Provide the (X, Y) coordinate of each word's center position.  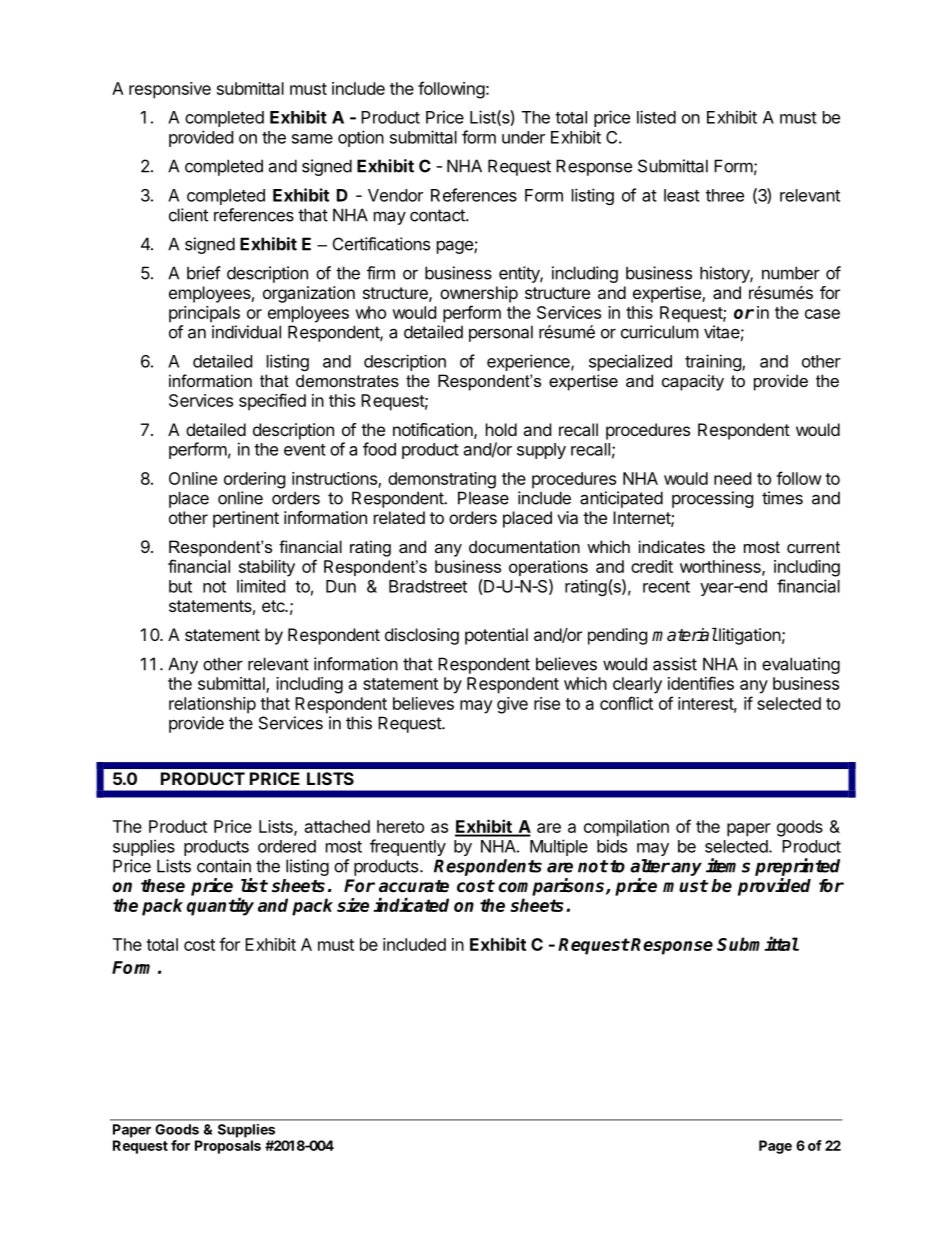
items (728, 865)
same (312, 139)
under (523, 137)
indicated (411, 904)
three (725, 195)
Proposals (228, 1147)
